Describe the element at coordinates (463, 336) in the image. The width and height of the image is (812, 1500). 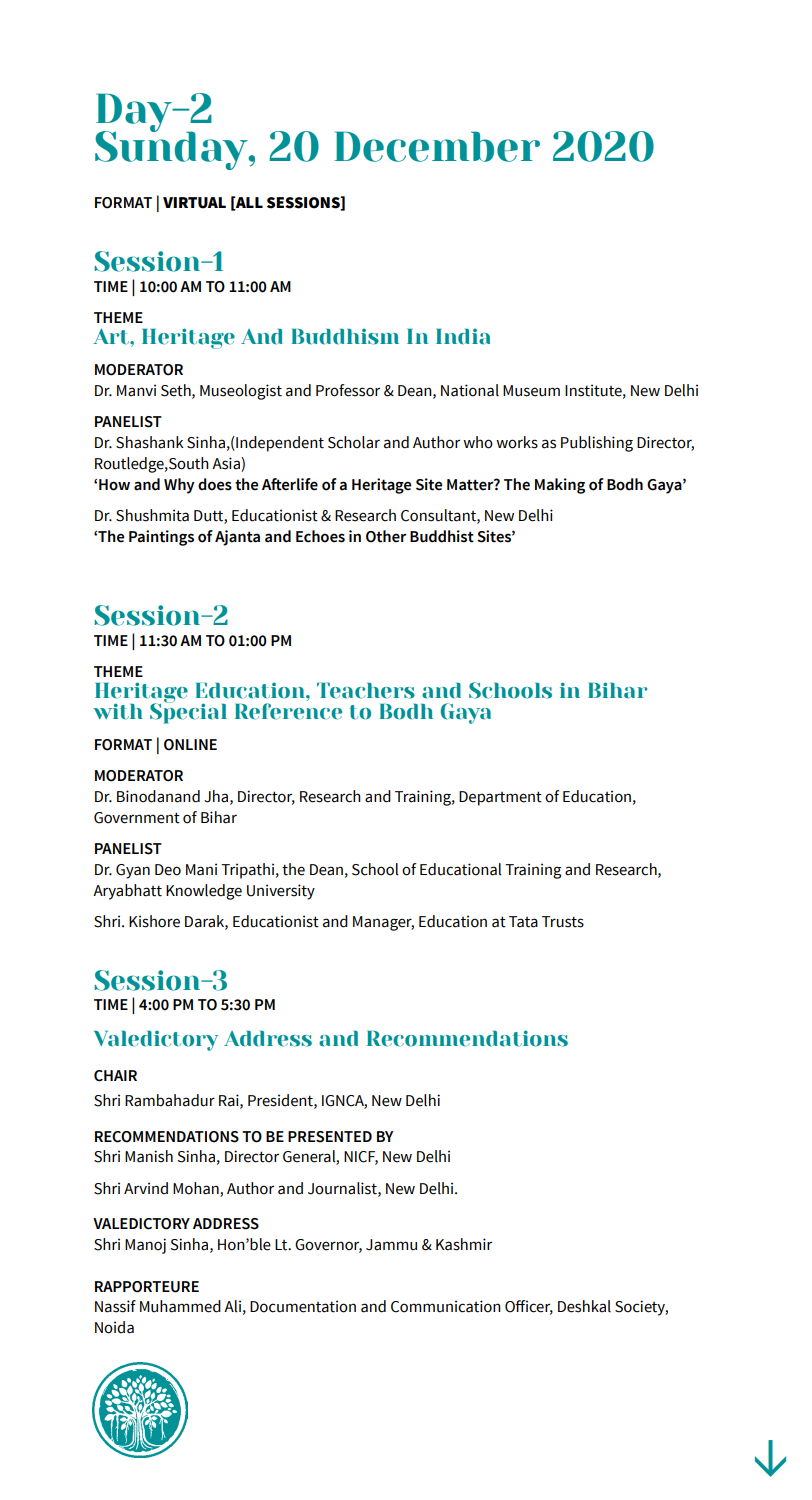
I see `India` at that location.
